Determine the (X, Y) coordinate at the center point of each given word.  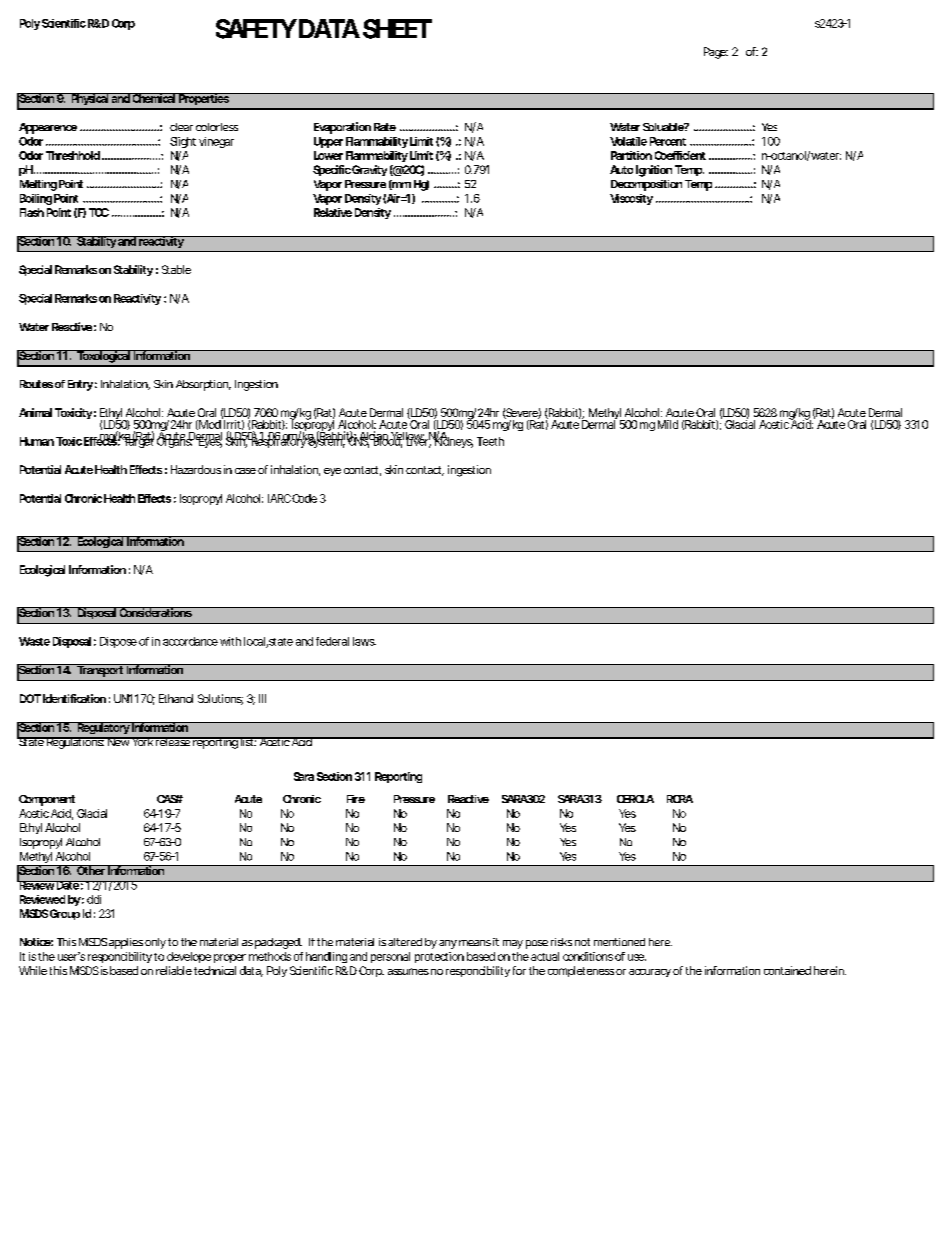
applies (126, 943)
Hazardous (196, 469)
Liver (417, 440)
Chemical (153, 98)
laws (364, 641)
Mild (668, 424)
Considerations (155, 612)
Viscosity (631, 199)
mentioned (619, 942)
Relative (333, 212)
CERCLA (635, 799)
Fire (356, 799)
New (118, 741)
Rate (385, 127)
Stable (176, 269)
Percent (668, 141)
